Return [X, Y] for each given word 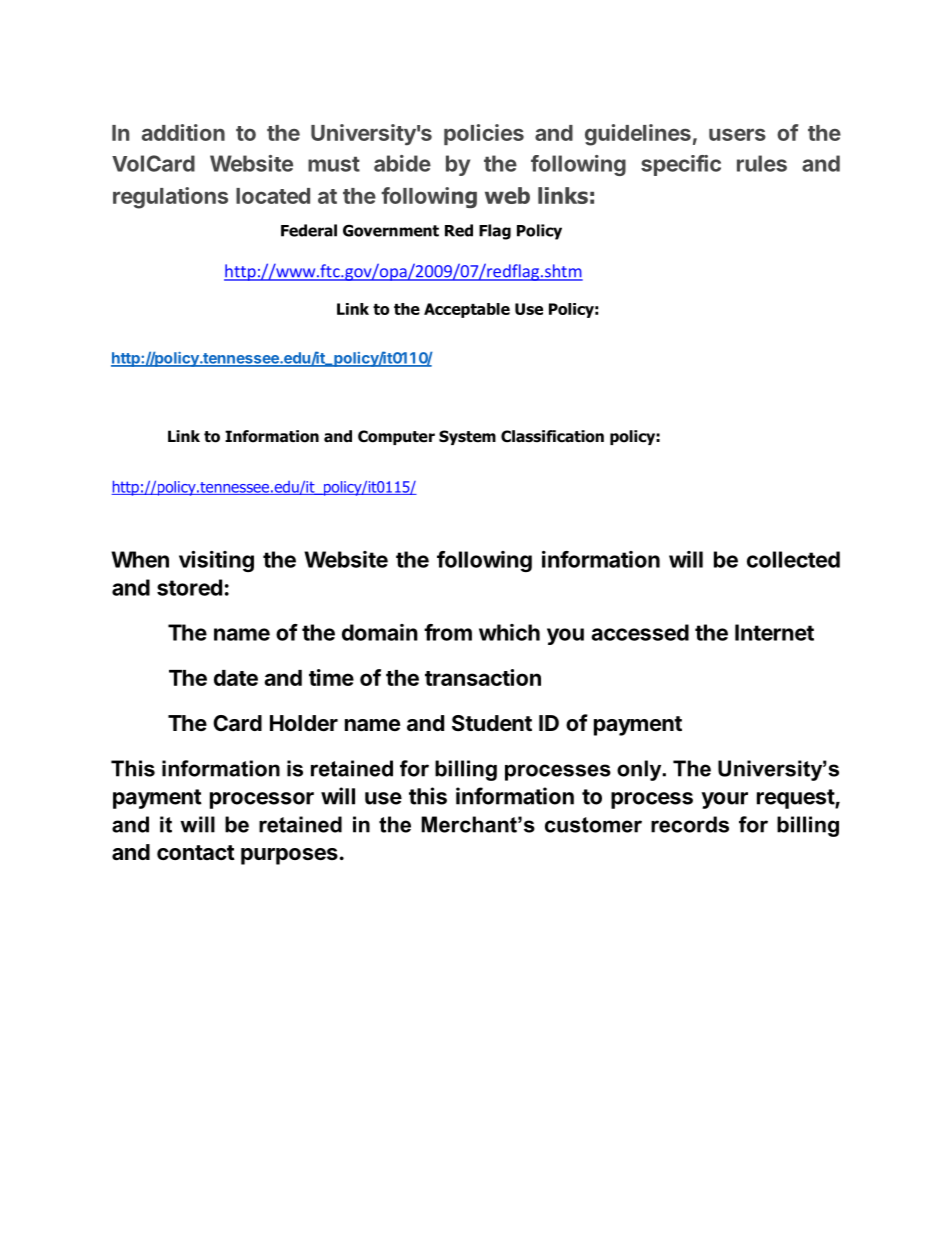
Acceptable [467, 310]
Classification [552, 436]
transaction [483, 677]
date [236, 678]
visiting [216, 561]
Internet [774, 632]
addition [183, 132]
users [737, 134]
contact [196, 852]
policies [484, 134]
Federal [309, 230]
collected [793, 559]
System [467, 437]
